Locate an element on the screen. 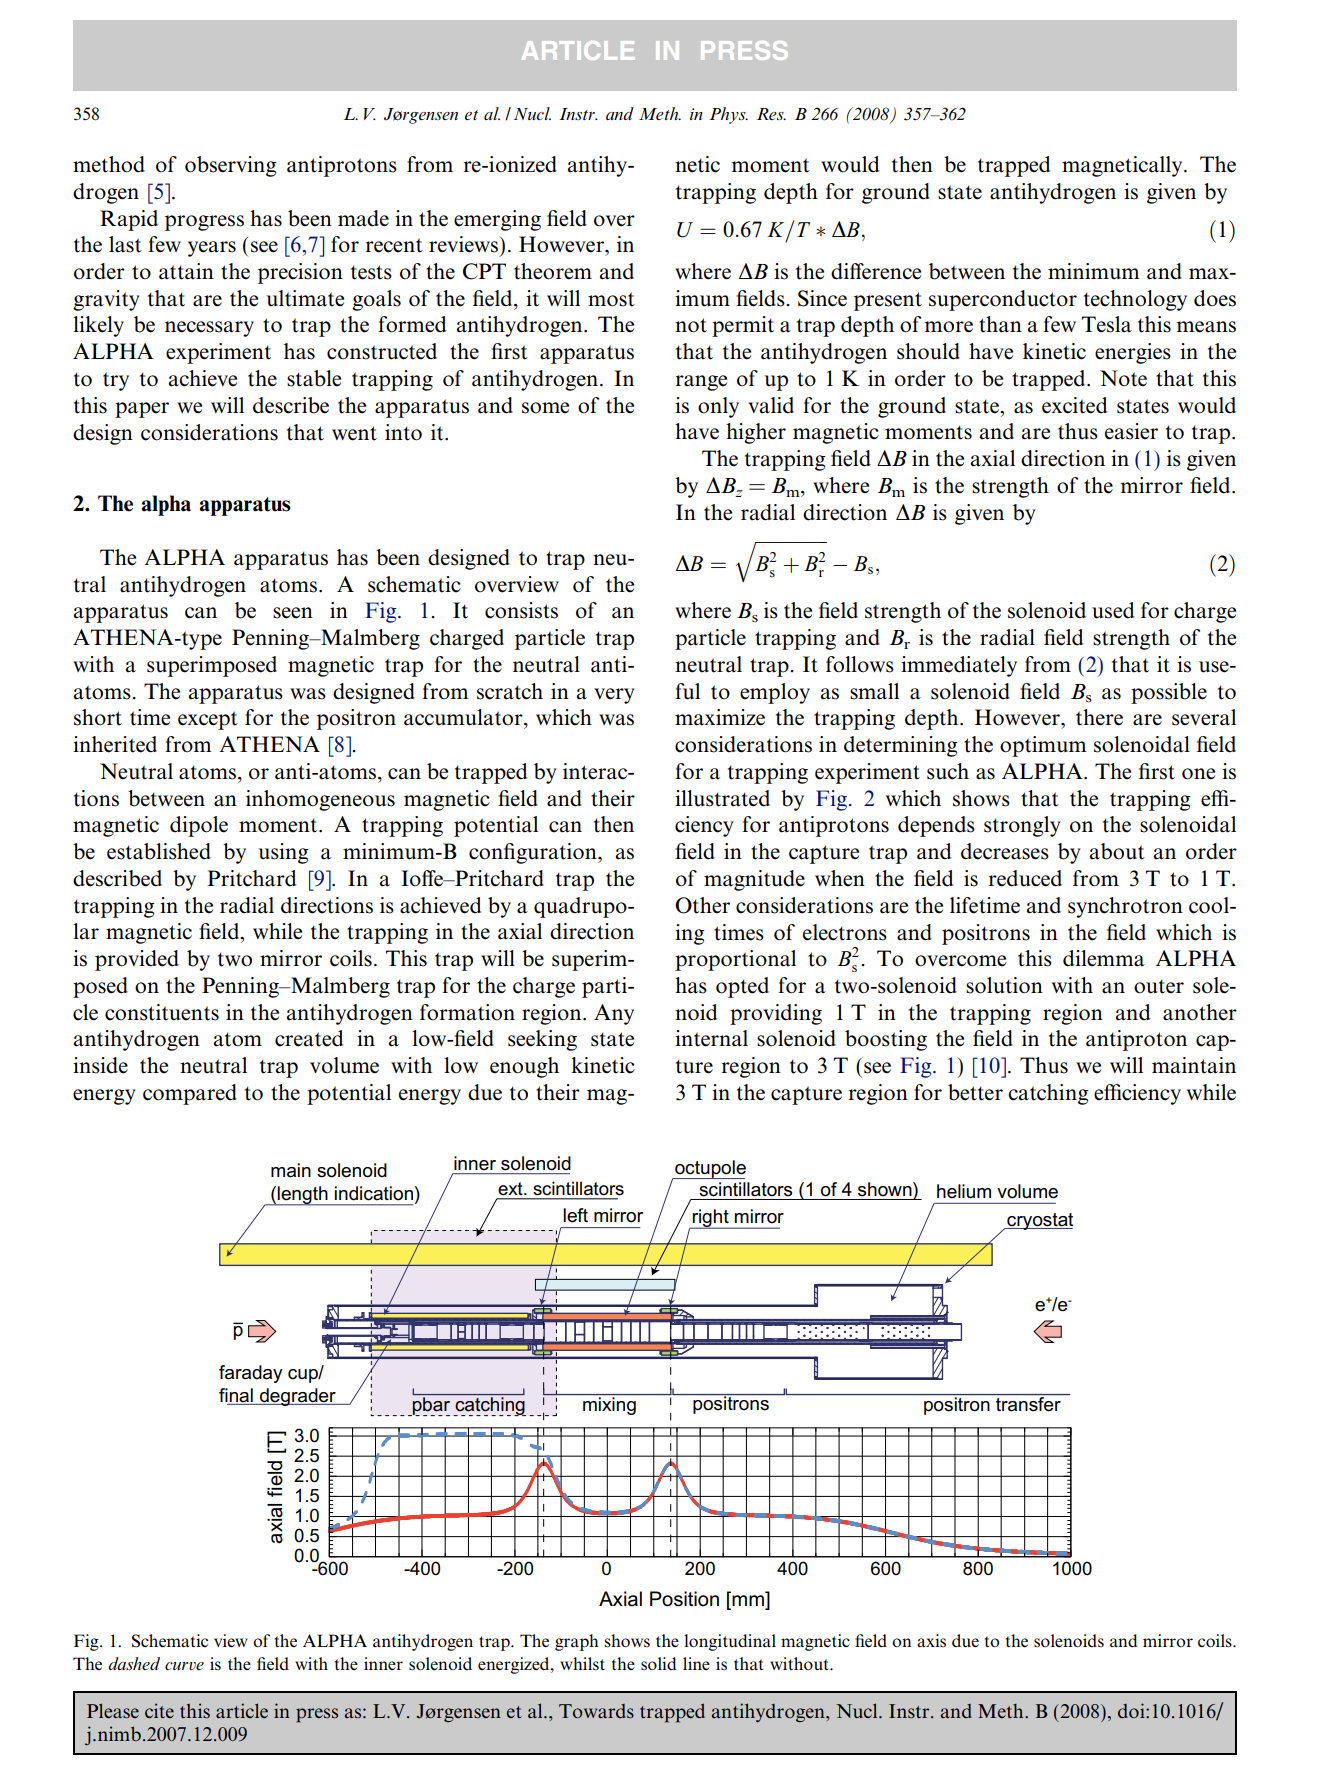 Image resolution: width=1332 pixels, height=1776 pixels. solid is located at coordinates (658, 1664).
